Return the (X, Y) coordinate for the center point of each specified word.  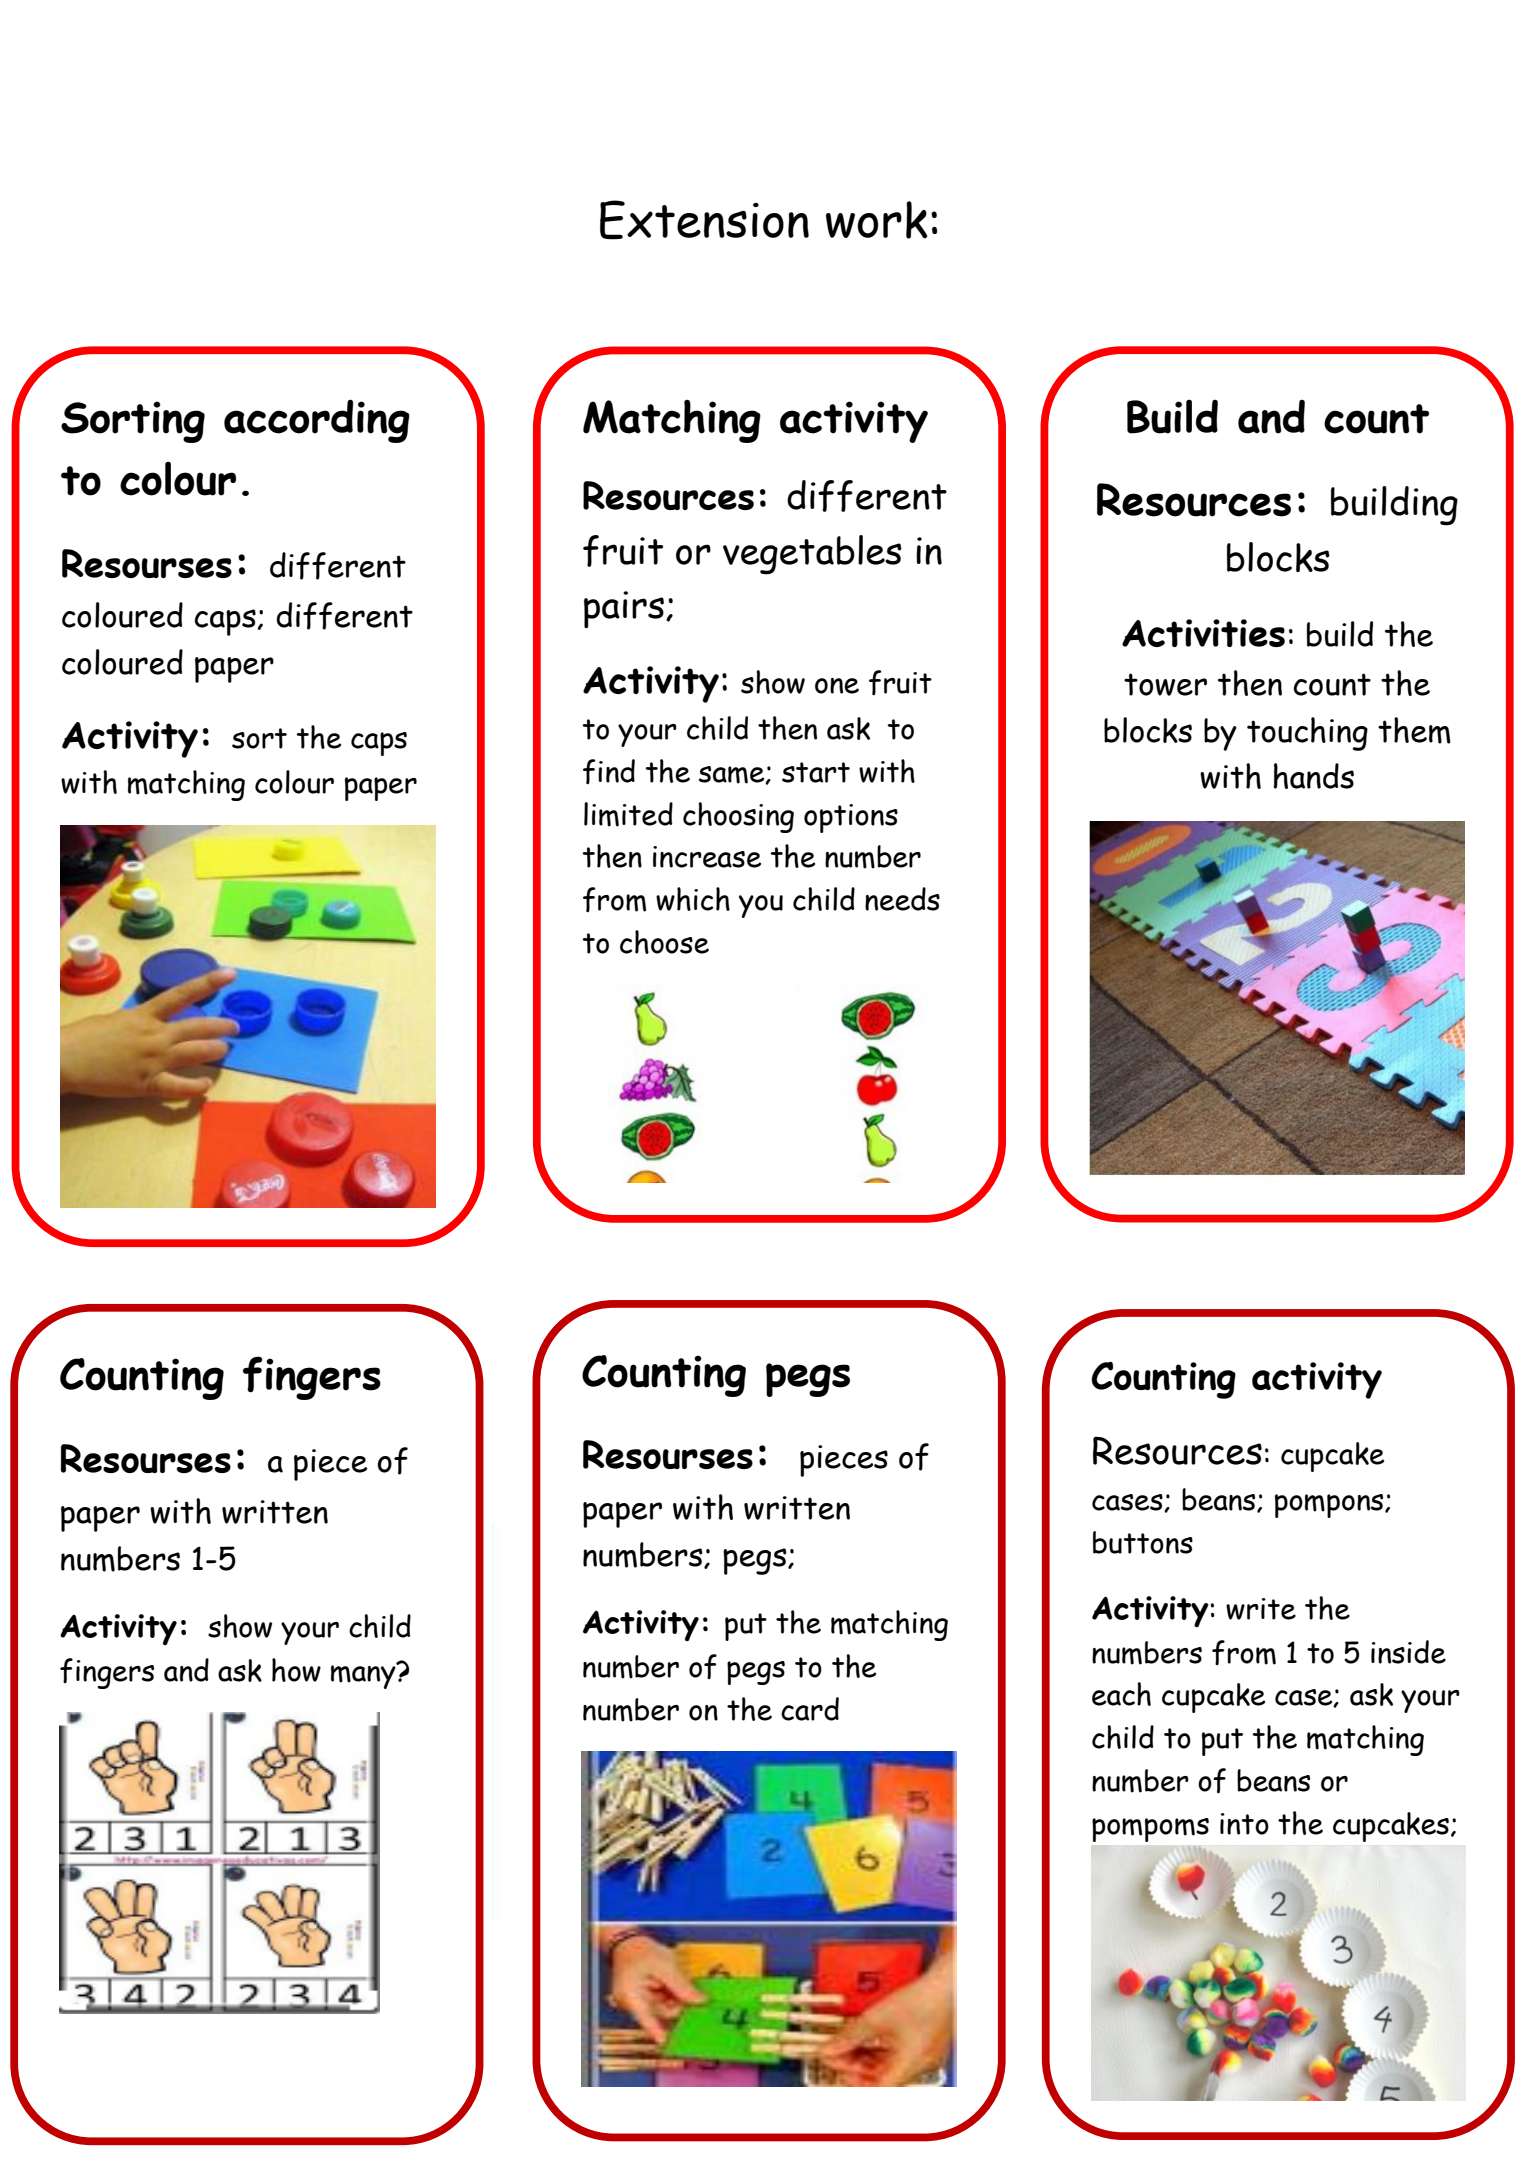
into (1244, 1824)
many (364, 1676)
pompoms (1150, 1830)
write (1261, 1609)
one (837, 686)
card (810, 1709)
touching (1307, 734)
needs (902, 899)
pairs (624, 609)
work (876, 220)
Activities (1203, 633)
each (1121, 1694)
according (317, 421)
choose (664, 942)
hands (1314, 776)
